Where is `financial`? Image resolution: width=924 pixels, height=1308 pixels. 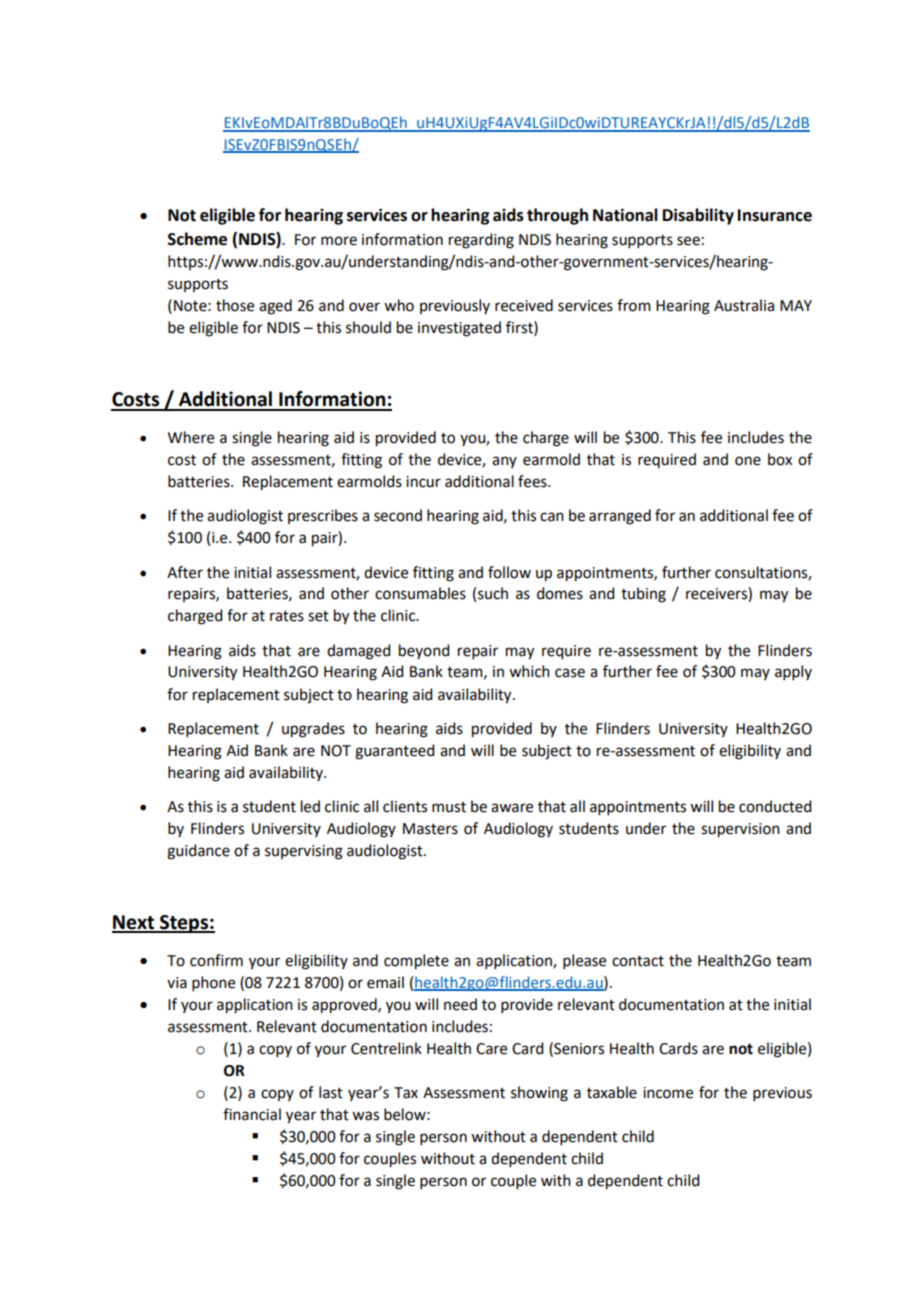 financial is located at coordinates (252, 1114).
